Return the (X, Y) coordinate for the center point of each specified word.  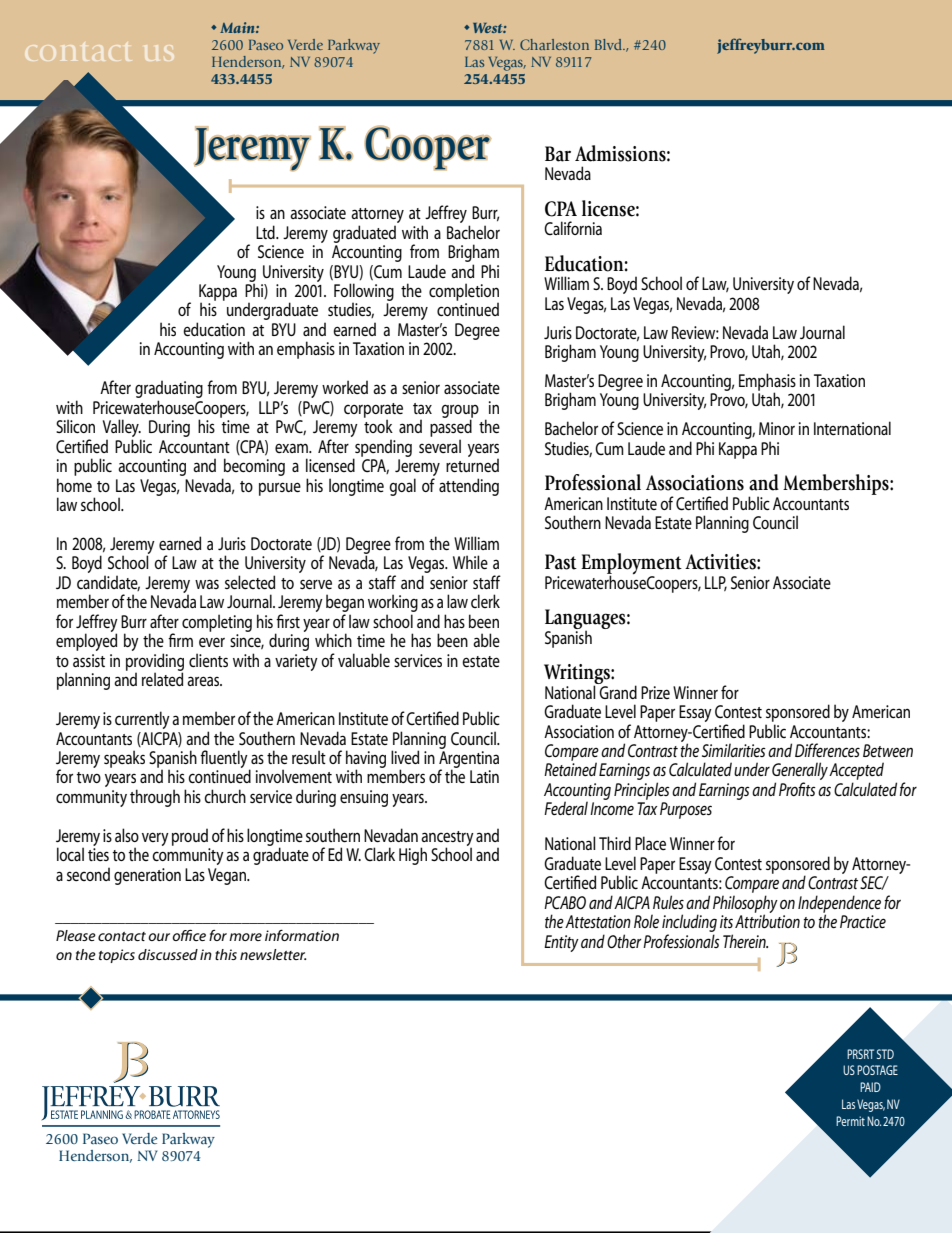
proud (190, 837)
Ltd (266, 232)
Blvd (609, 44)
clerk (485, 601)
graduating (169, 390)
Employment (631, 565)
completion (464, 293)
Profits (797, 789)
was (207, 584)
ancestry (447, 839)
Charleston (554, 44)
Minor (777, 428)
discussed (168, 954)
